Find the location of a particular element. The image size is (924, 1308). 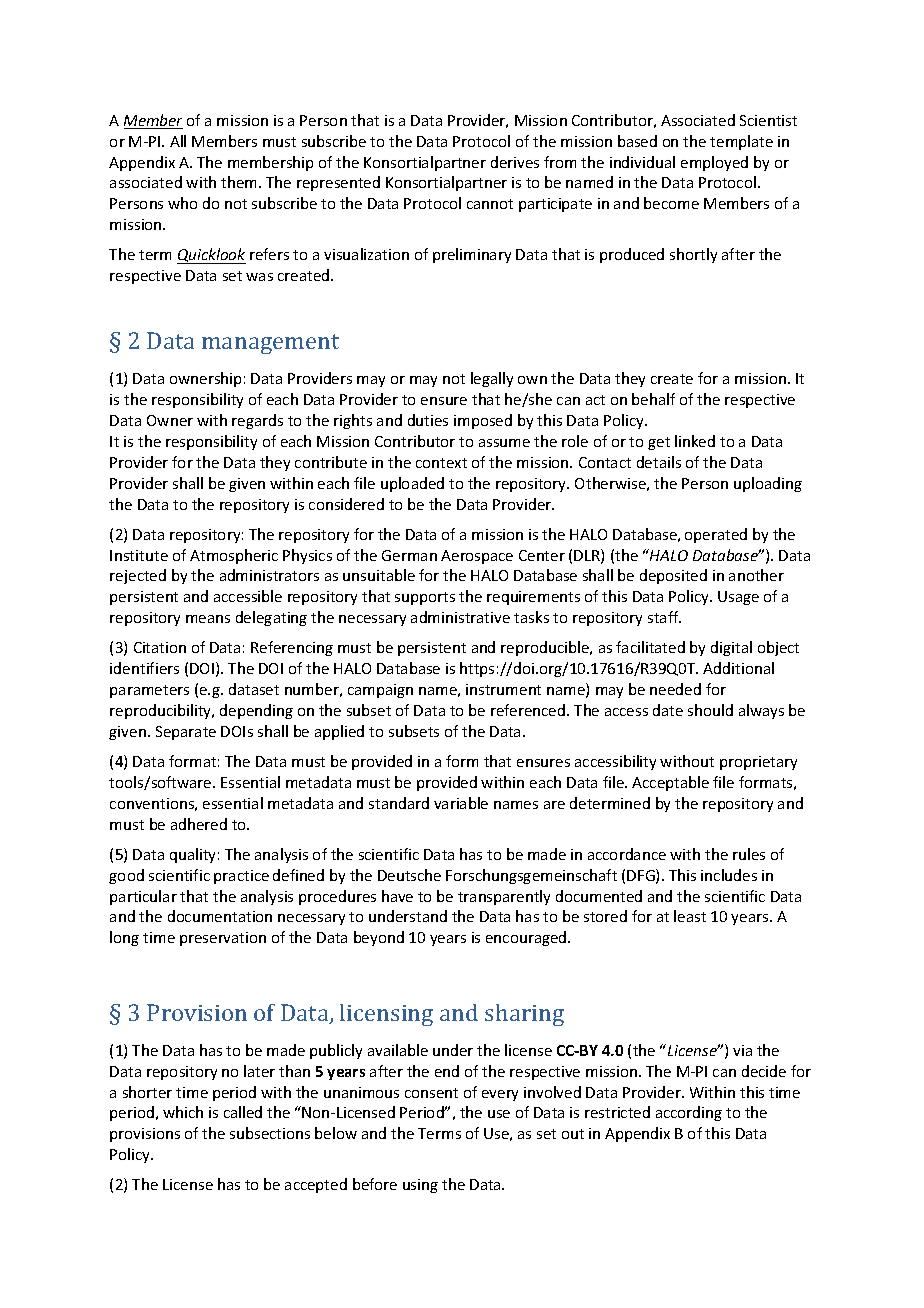

regards is located at coordinates (257, 421).
